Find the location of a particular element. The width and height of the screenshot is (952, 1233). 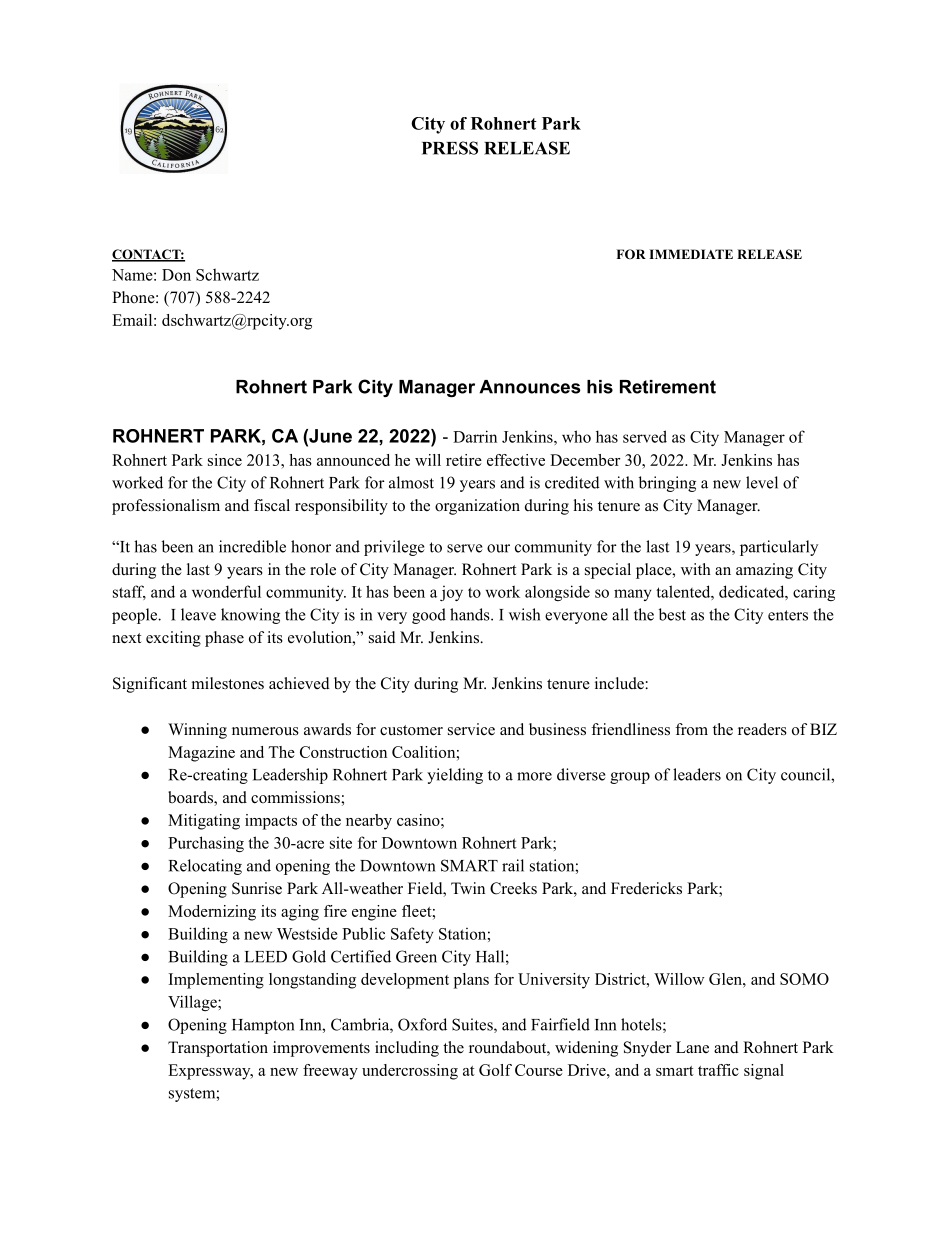

since is located at coordinates (225, 460).
